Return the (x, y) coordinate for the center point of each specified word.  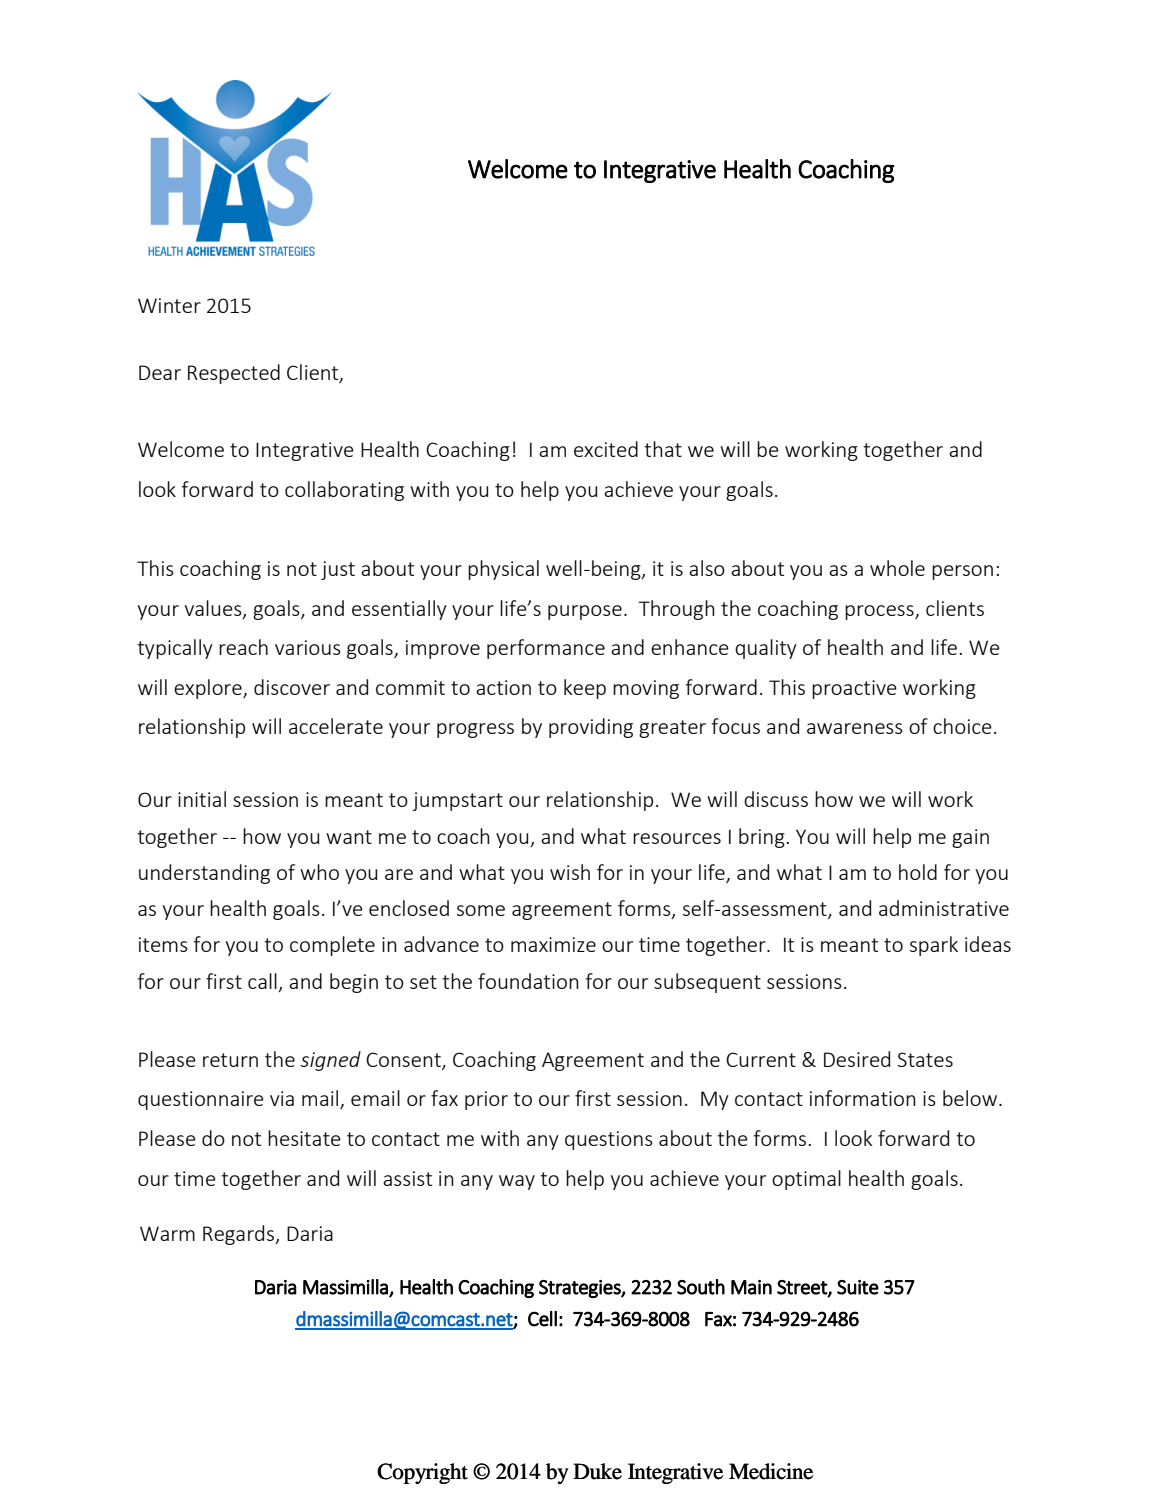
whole (897, 568)
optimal (806, 1180)
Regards (239, 1235)
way (517, 1182)
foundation (528, 981)
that (663, 449)
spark (934, 946)
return (230, 1060)
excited (606, 449)
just (338, 570)
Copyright (422, 1473)
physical (503, 570)
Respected (234, 374)
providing (591, 728)
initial (202, 799)
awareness (855, 728)
